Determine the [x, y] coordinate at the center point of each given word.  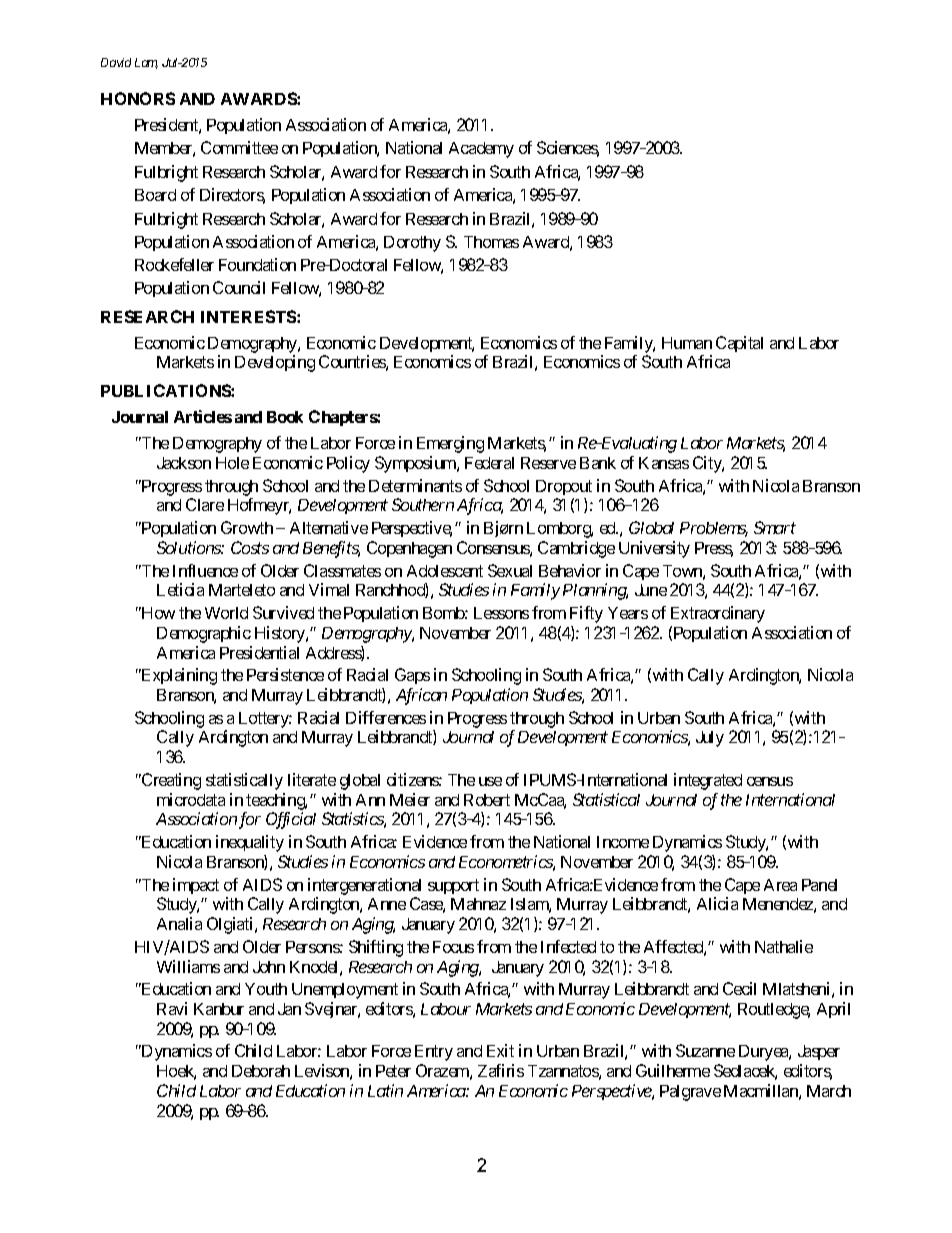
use [490, 781]
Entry [434, 1053]
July [710, 739]
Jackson [184, 463]
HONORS [138, 98]
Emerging [450, 444]
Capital [739, 344]
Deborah [261, 1071]
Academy [481, 150]
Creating [170, 781]
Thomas [491, 242]
